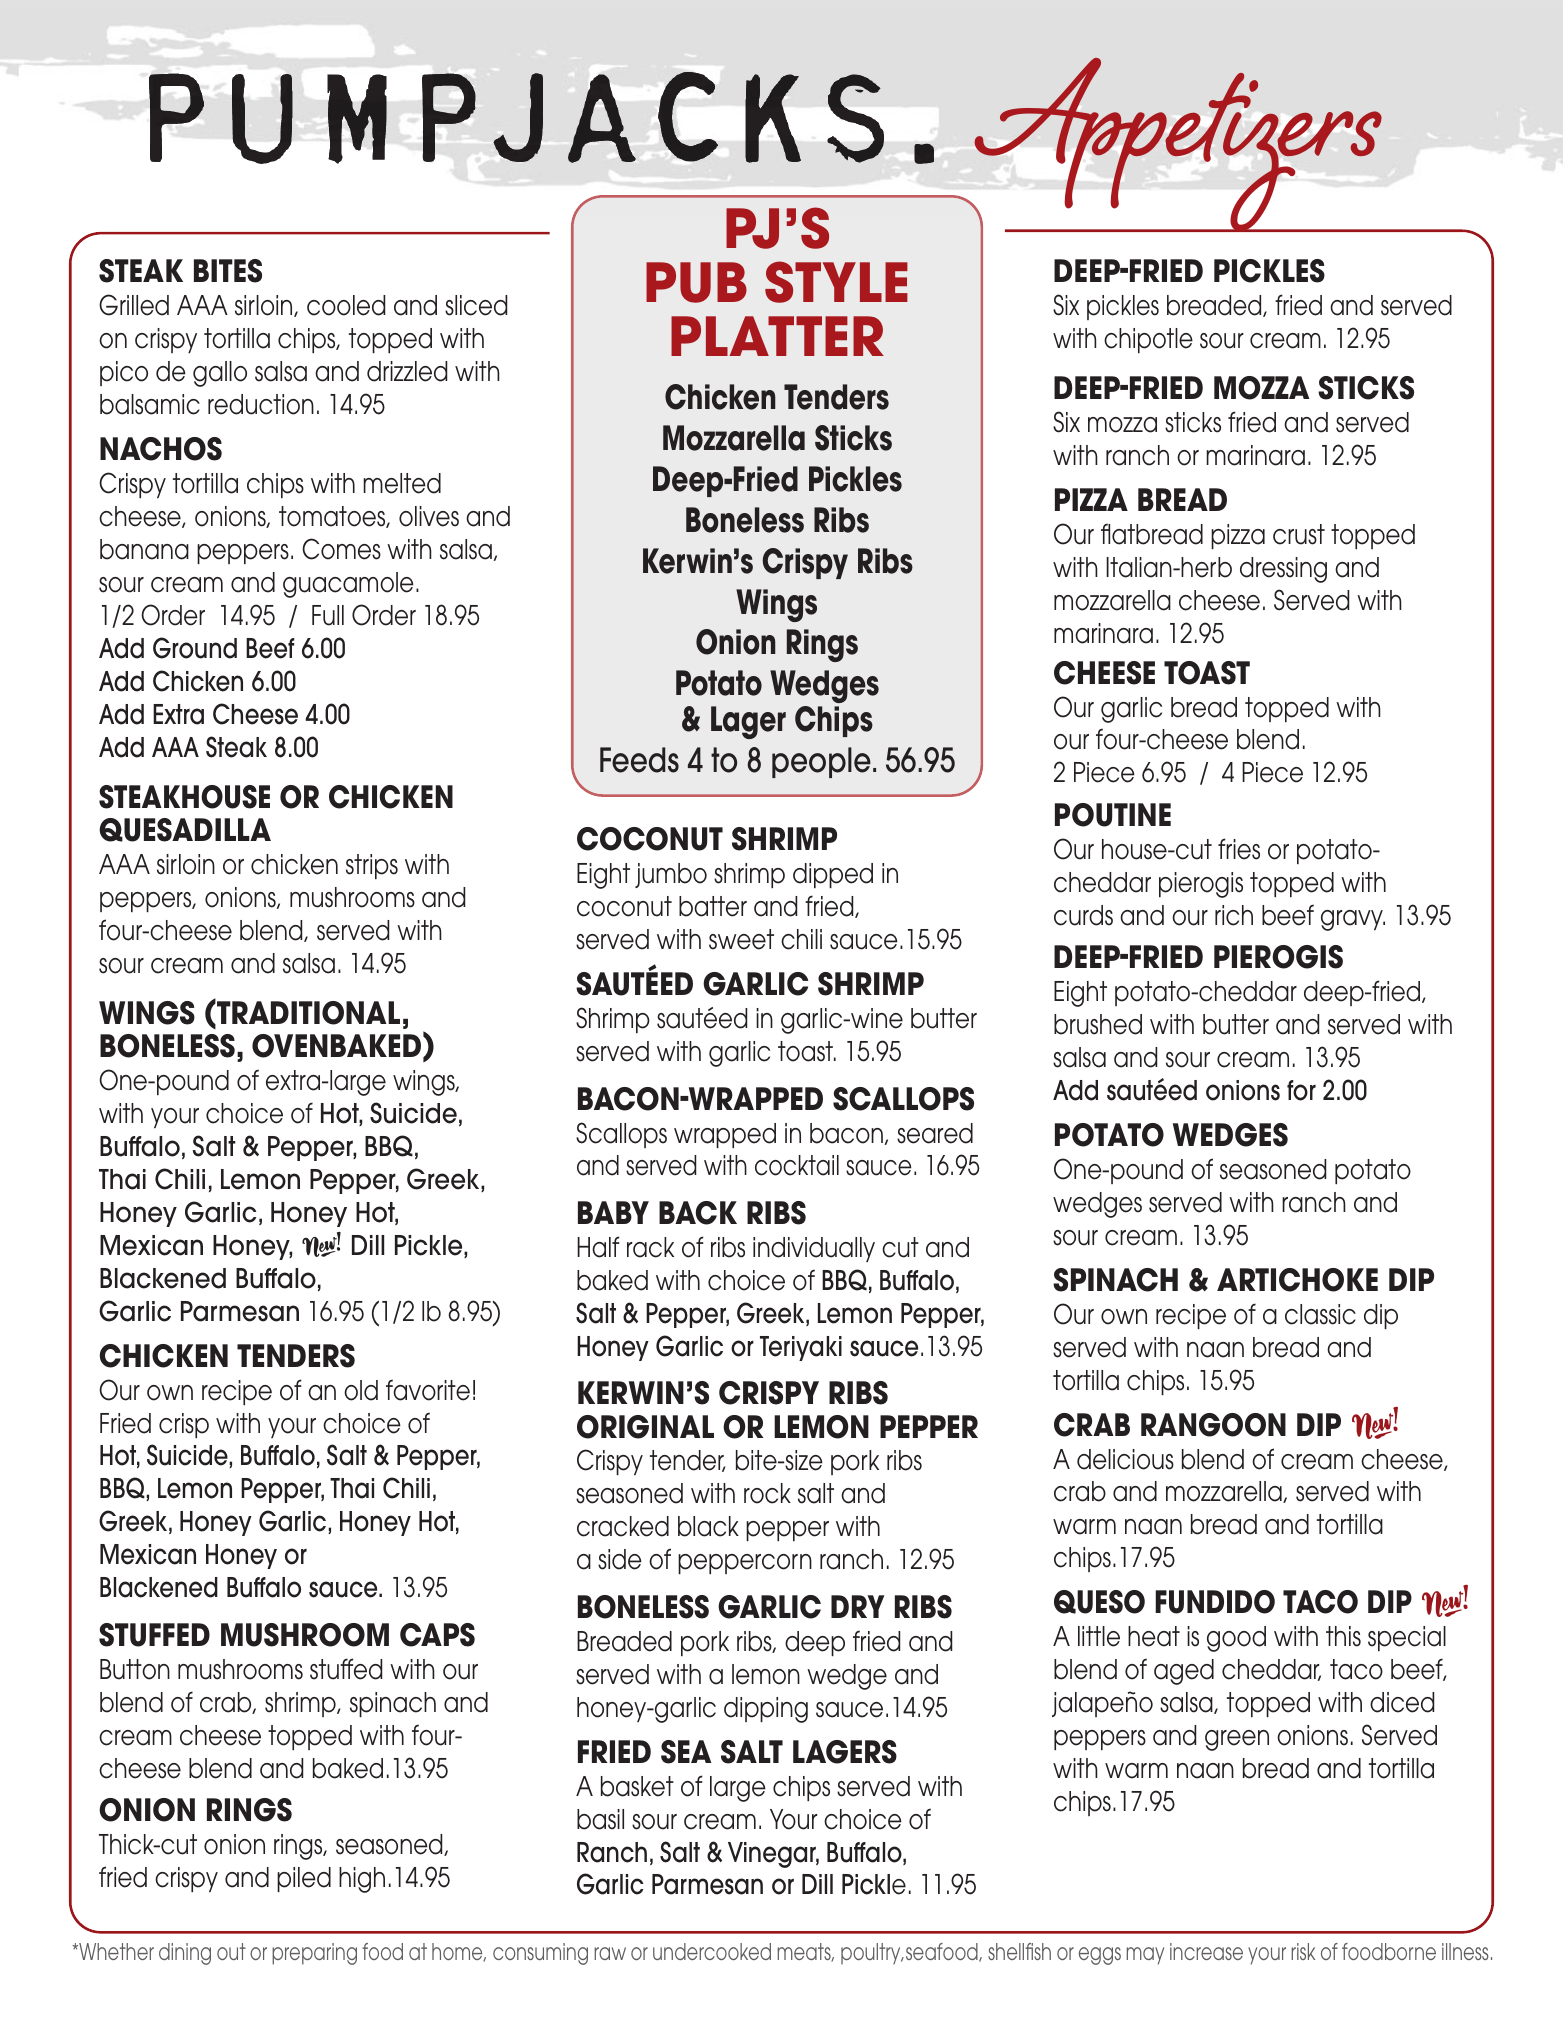 This document has width=1563, height=2023. Describe the element at coordinates (821, 762) in the document. I see `people` at that location.
